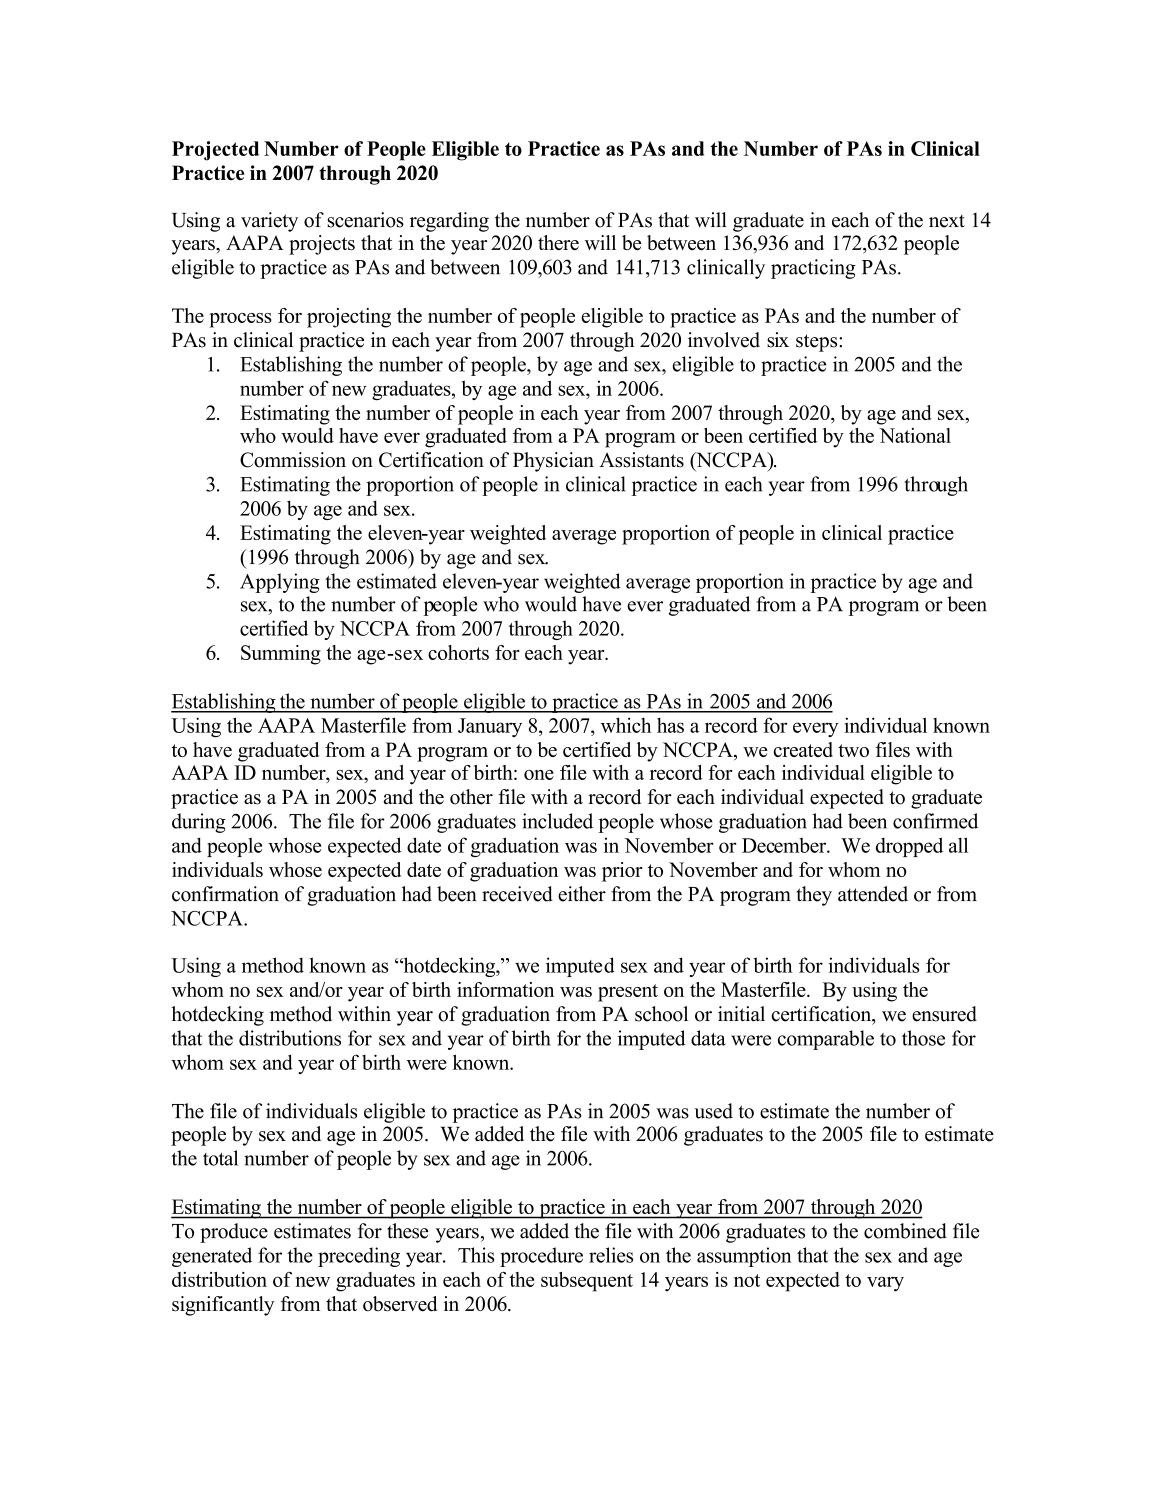  I want to click on subsequent, so click(587, 1282).
